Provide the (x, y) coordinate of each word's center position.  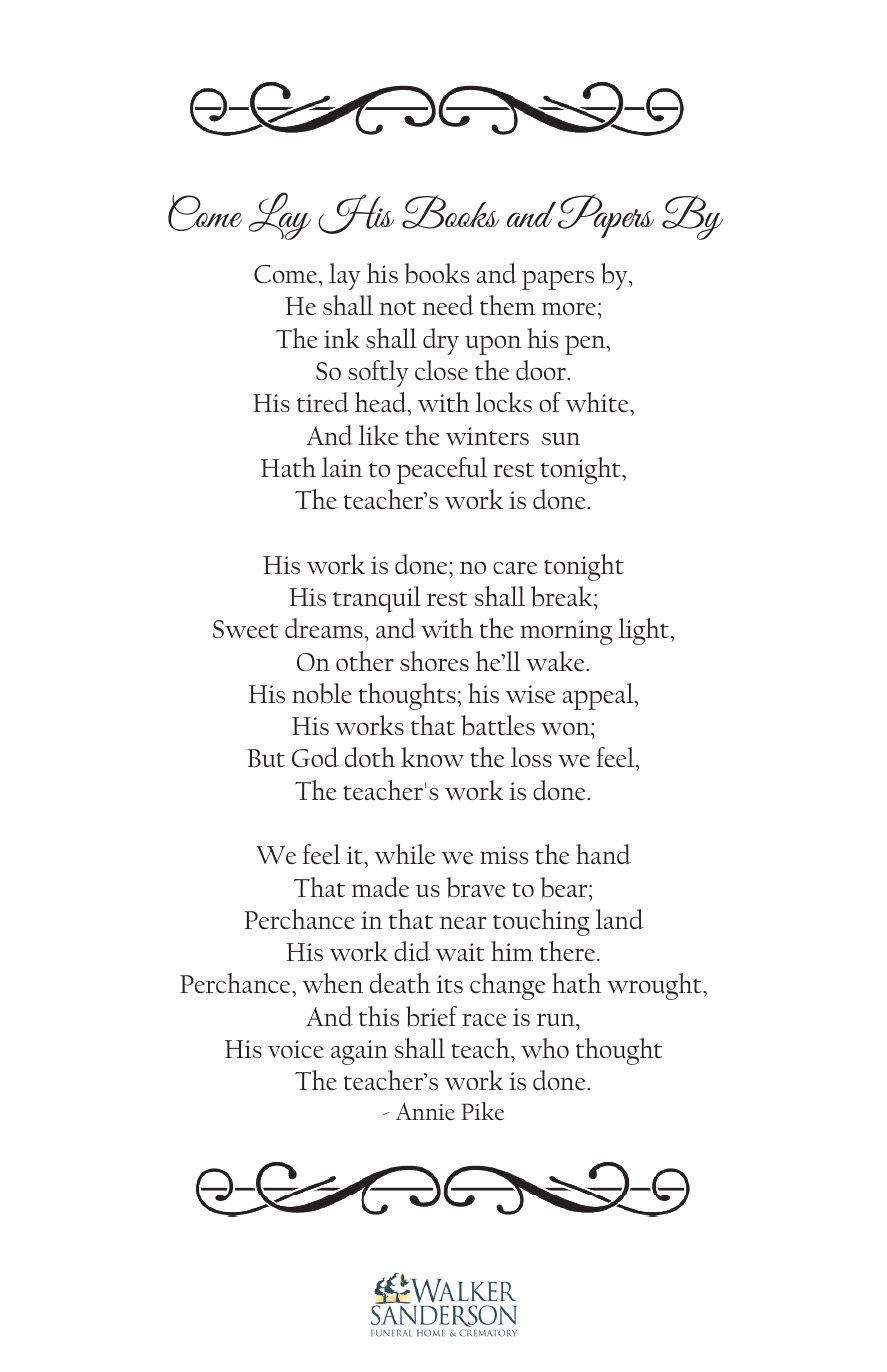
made (380, 887)
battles (498, 725)
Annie (425, 1111)
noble (322, 693)
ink (342, 338)
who (545, 1048)
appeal (599, 696)
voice (296, 1049)
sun (561, 439)
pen (586, 345)
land (620, 919)
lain (342, 467)
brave (476, 887)
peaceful (442, 470)
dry (441, 341)
